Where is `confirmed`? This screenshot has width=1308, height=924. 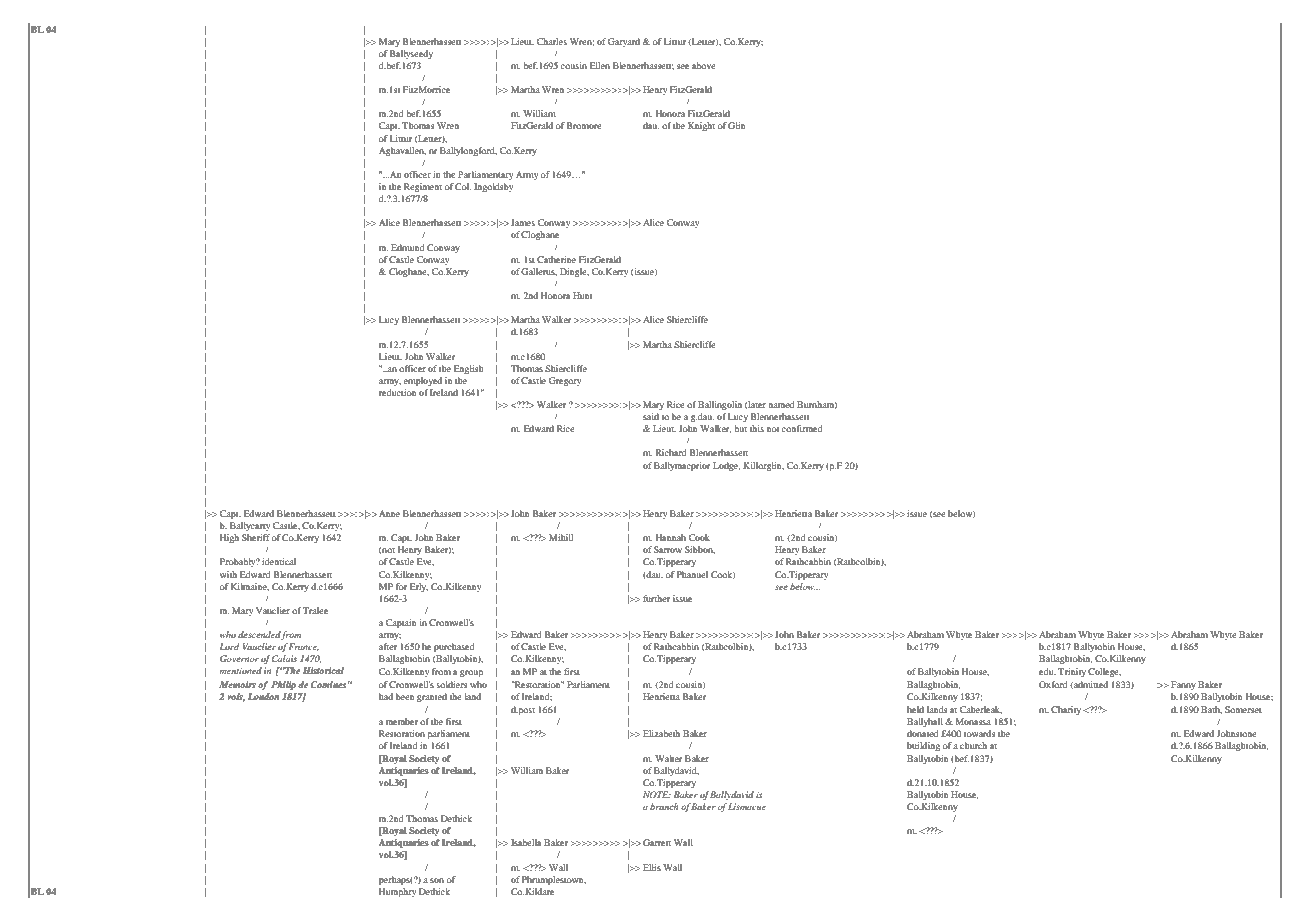
confirmed is located at coordinates (802, 428).
